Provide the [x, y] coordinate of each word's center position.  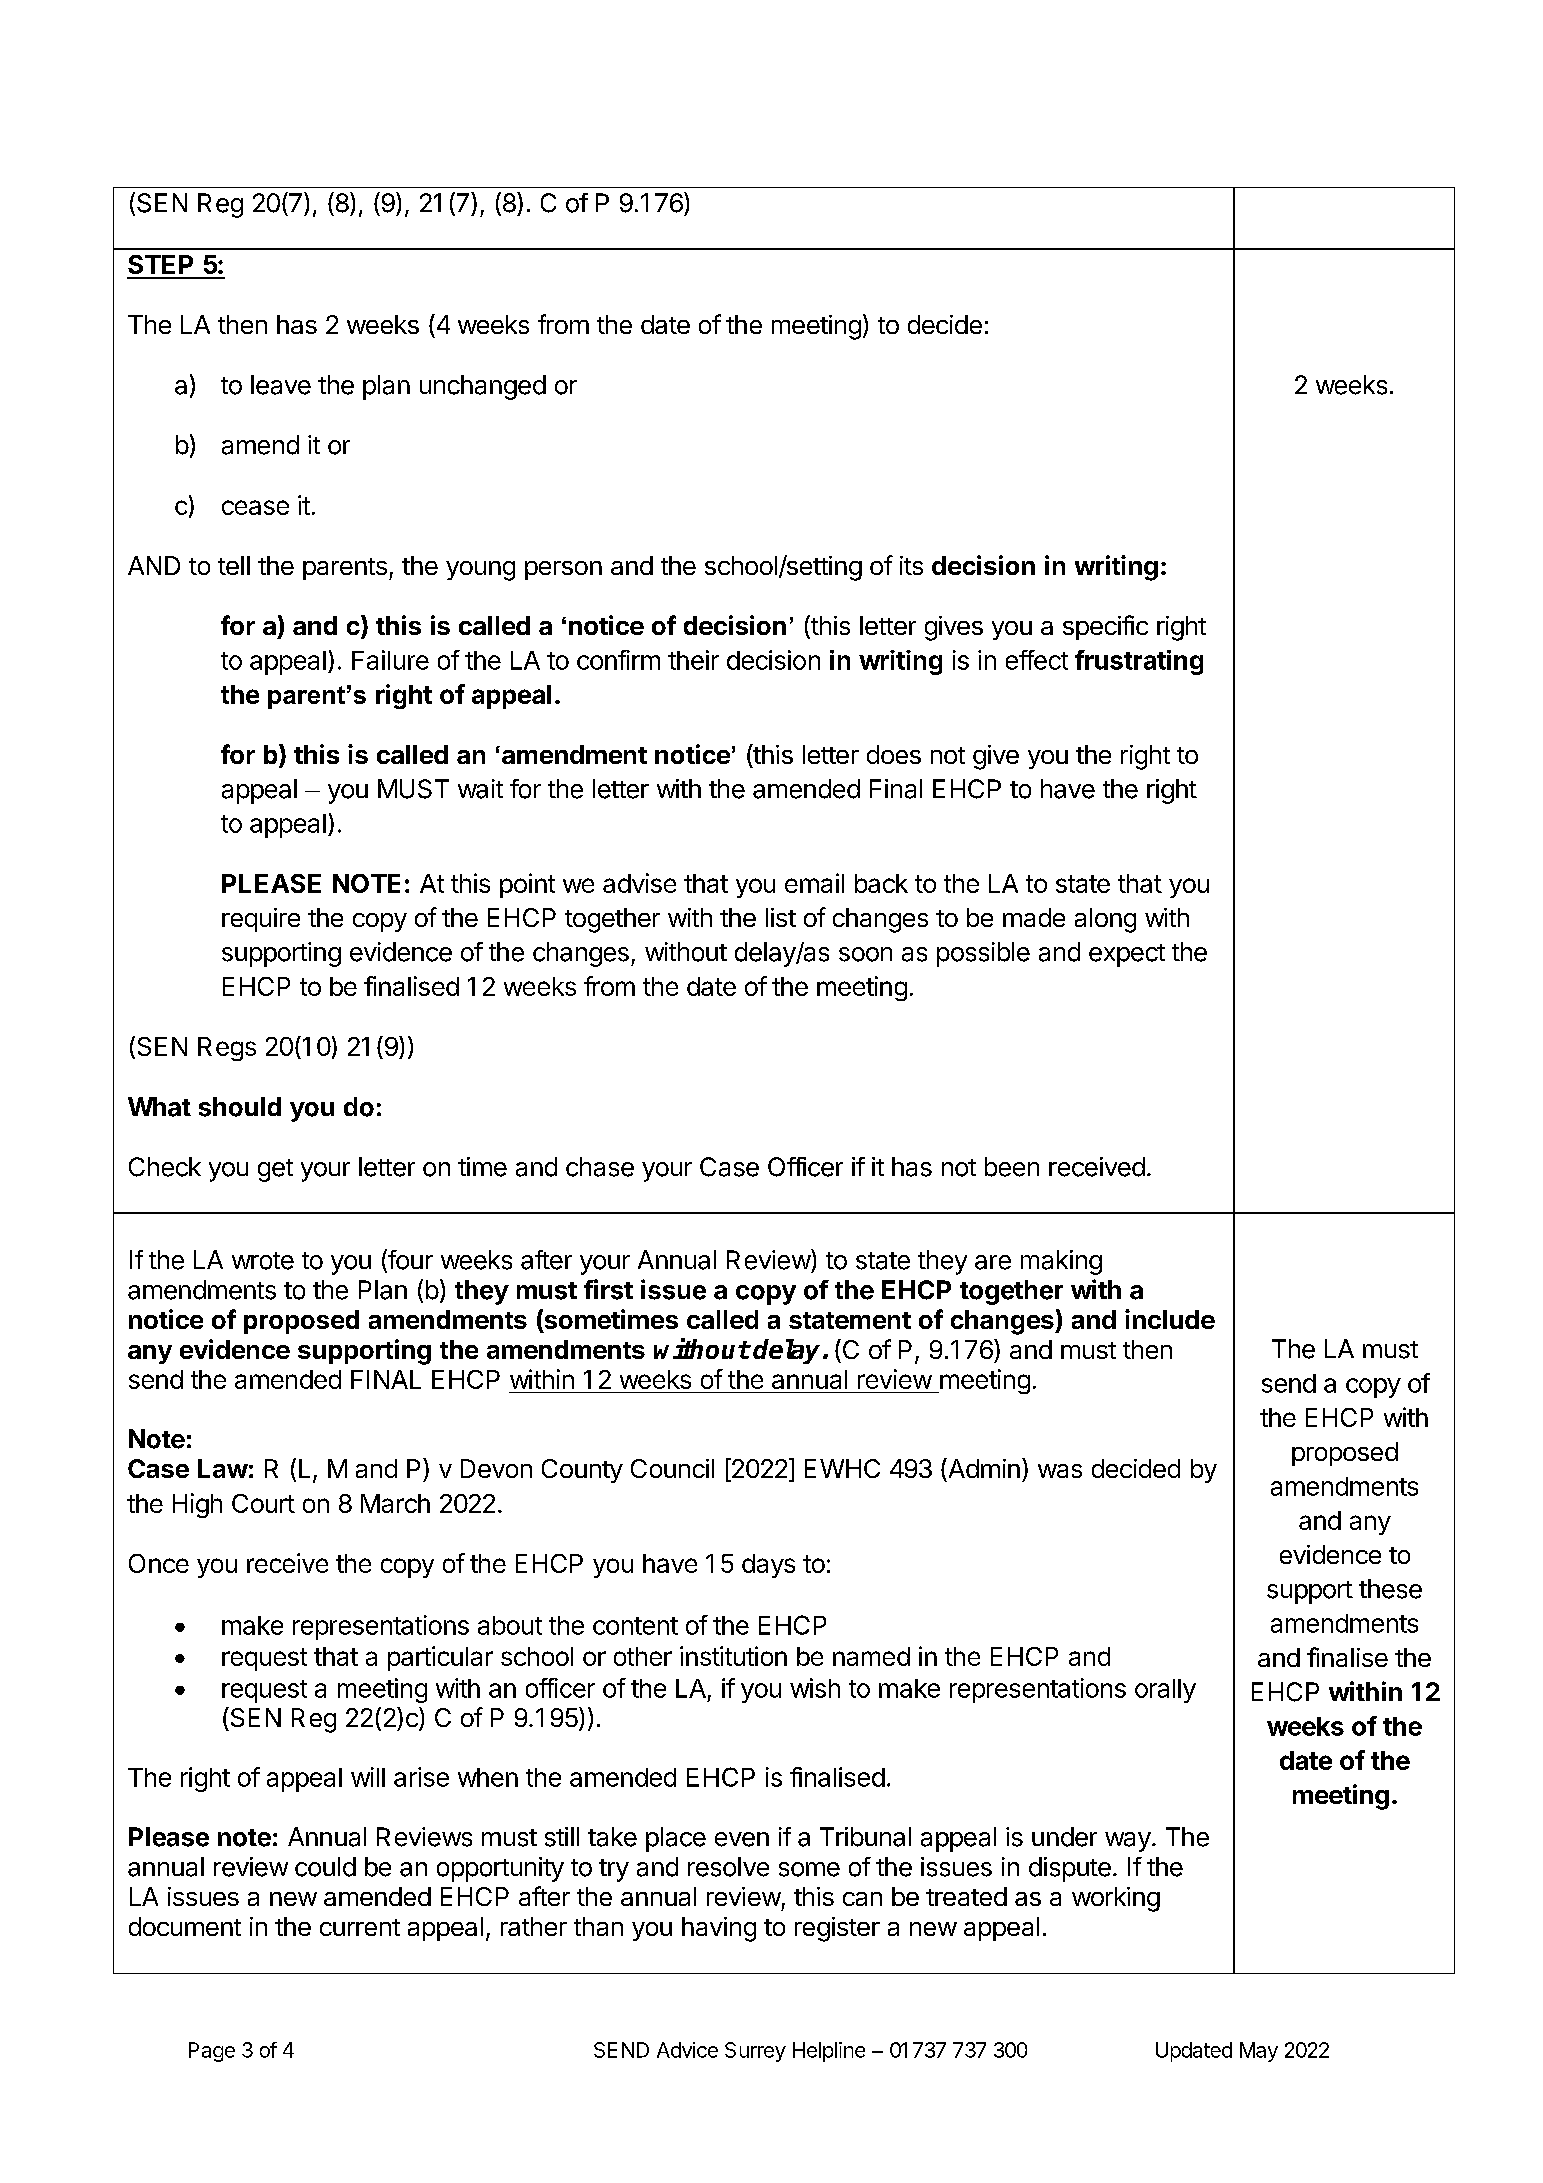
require [261, 920]
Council [672, 1468]
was [1060, 1471]
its [911, 565]
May [1259, 2052]
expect [1127, 955]
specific [1105, 627]
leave [281, 385]
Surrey [755, 2052]
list [781, 917]
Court [263, 1503]
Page [212, 2052]
